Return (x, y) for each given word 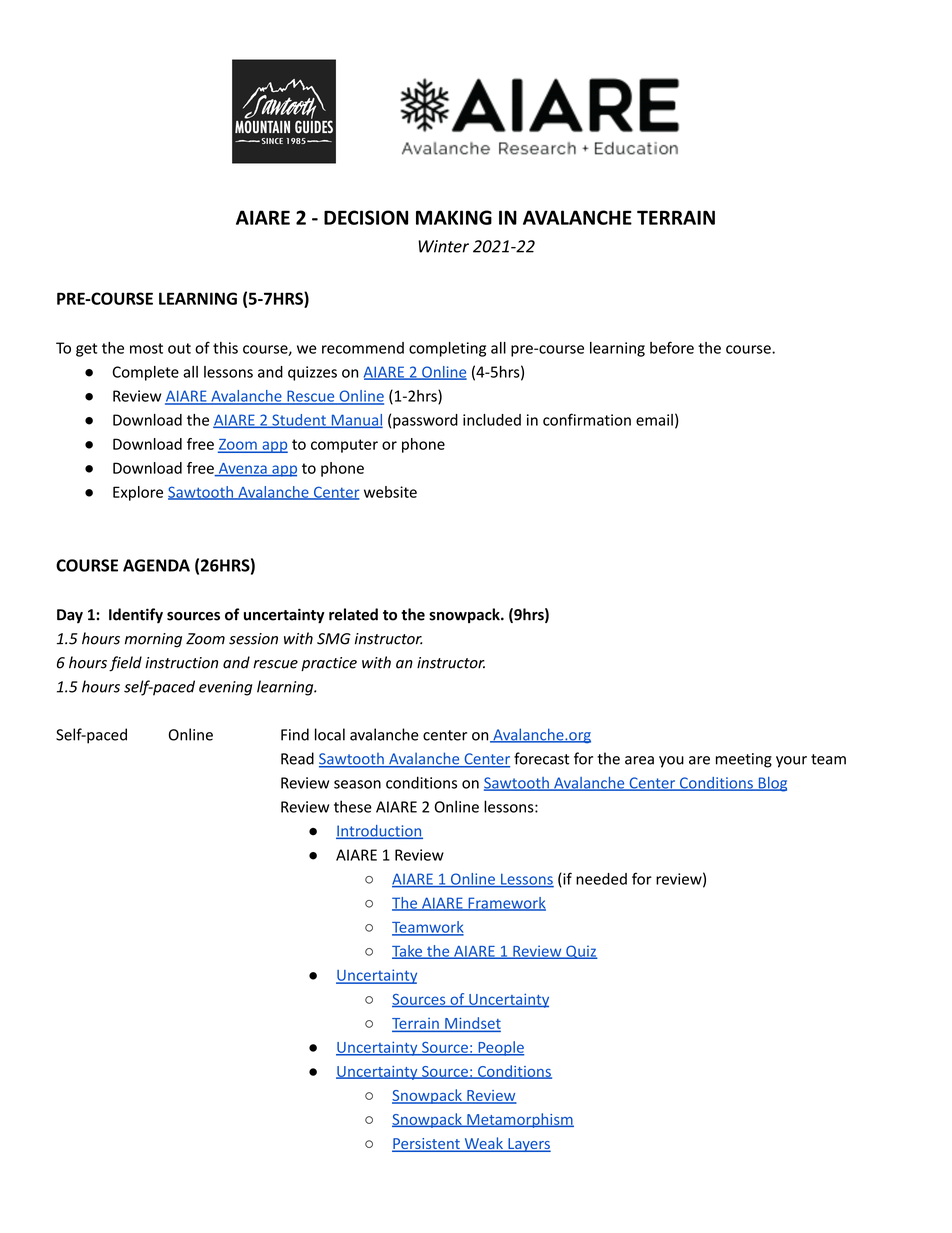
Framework (506, 904)
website (390, 492)
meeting (744, 760)
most (146, 348)
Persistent (427, 1145)
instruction (181, 663)
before (672, 347)
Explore (138, 493)
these (353, 806)
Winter (443, 246)
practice (329, 664)
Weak (483, 1144)
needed (601, 879)
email (654, 420)
